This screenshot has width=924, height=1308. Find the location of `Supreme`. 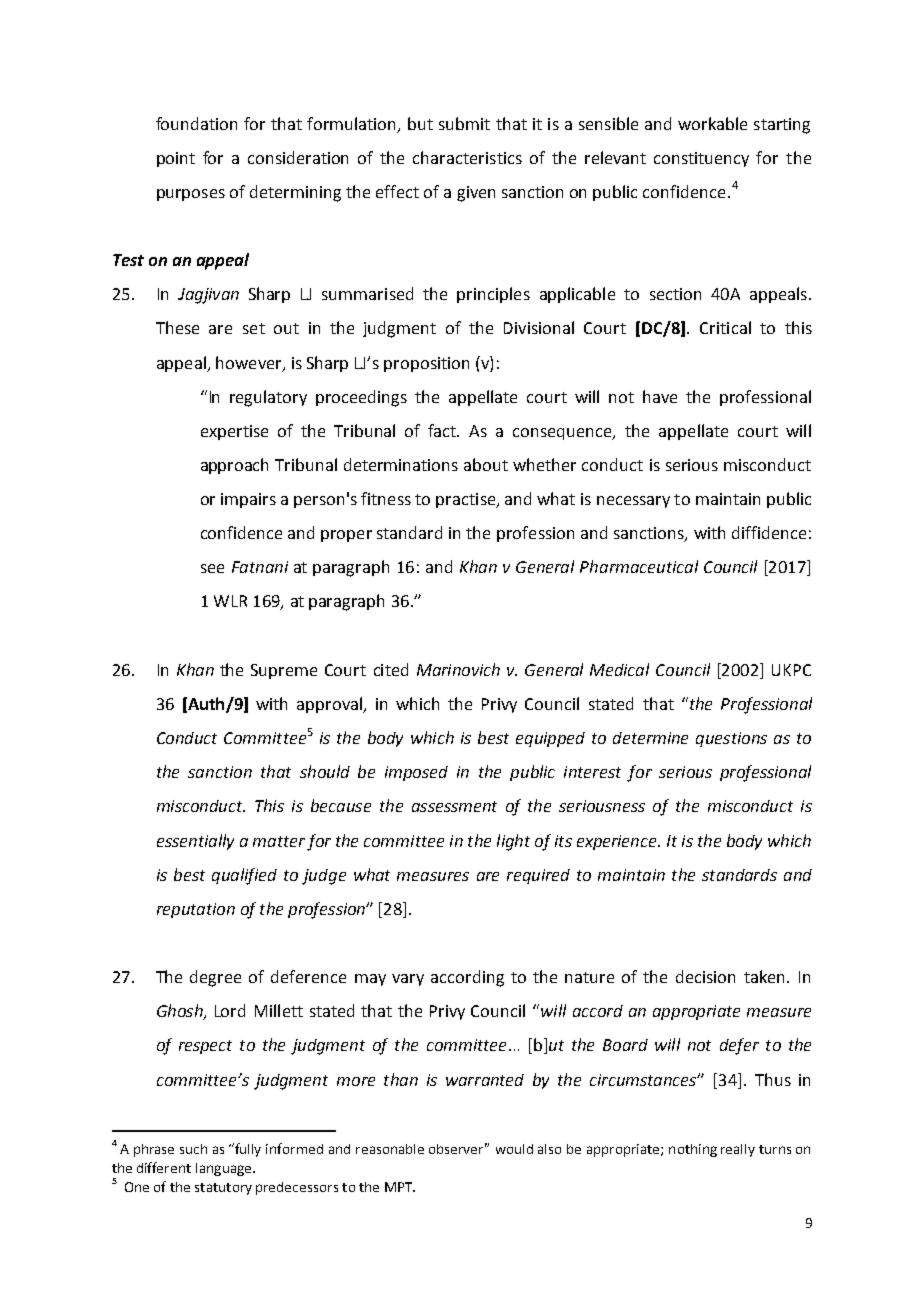

Supreme is located at coordinates (284, 671).
